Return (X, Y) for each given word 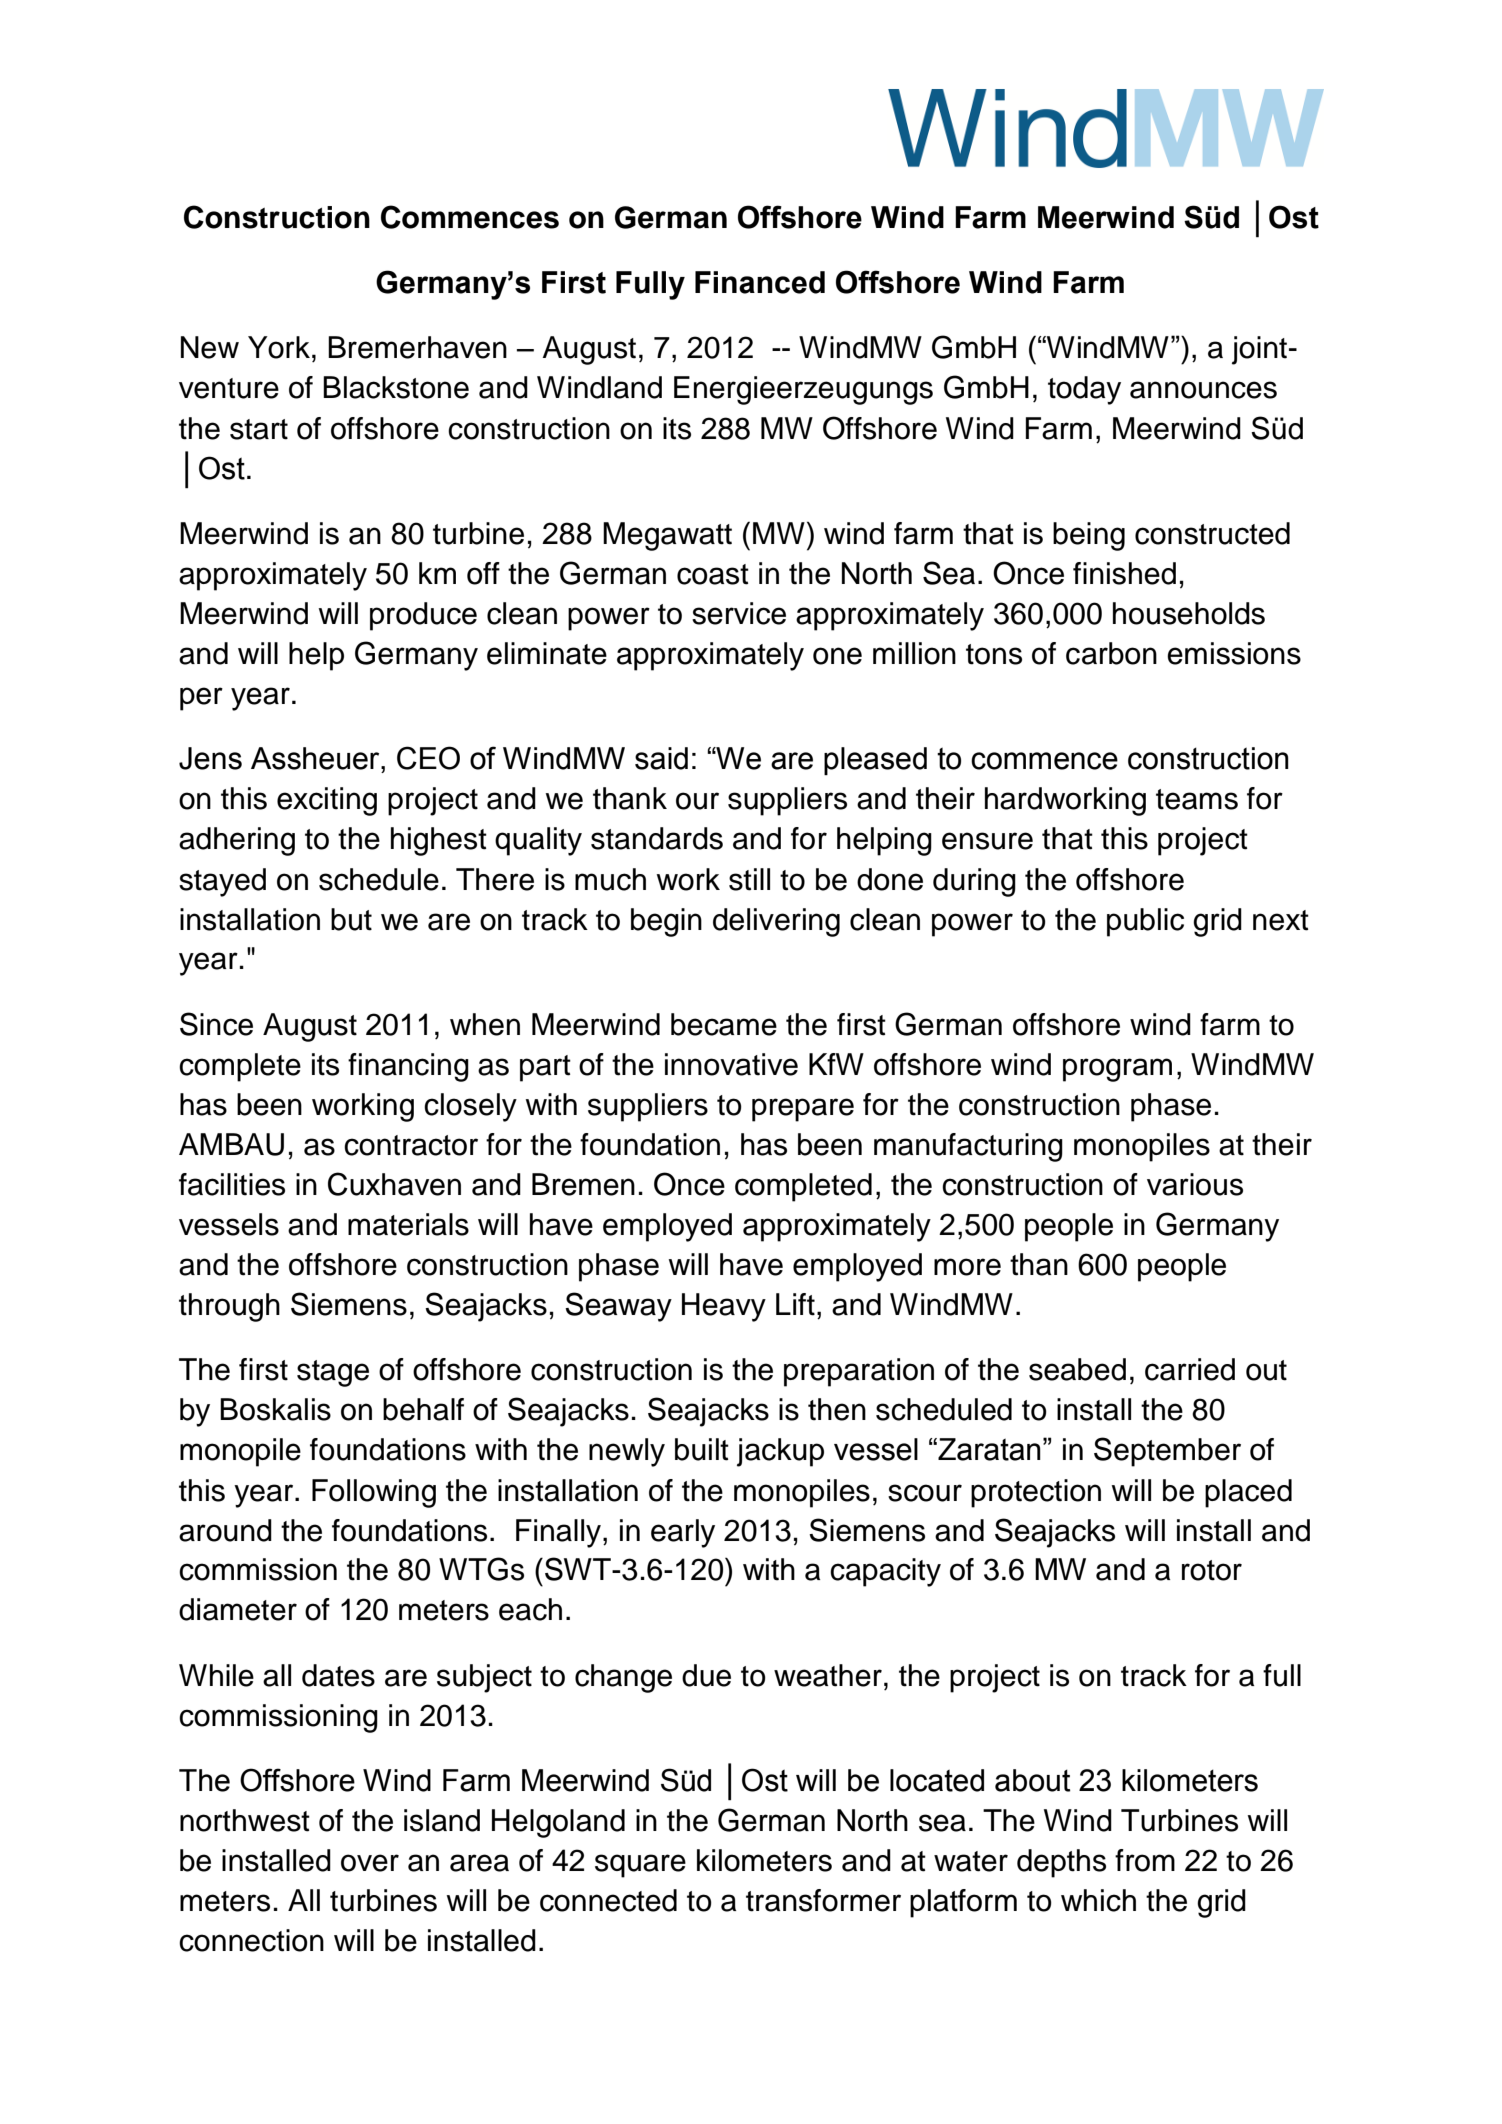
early (683, 1533)
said (661, 758)
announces (1203, 390)
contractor (411, 1145)
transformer (823, 1900)
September (1167, 1452)
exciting (327, 801)
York (279, 347)
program (1117, 1070)
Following (374, 1493)
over (370, 1863)
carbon (1111, 653)
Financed (760, 282)
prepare (803, 1110)
